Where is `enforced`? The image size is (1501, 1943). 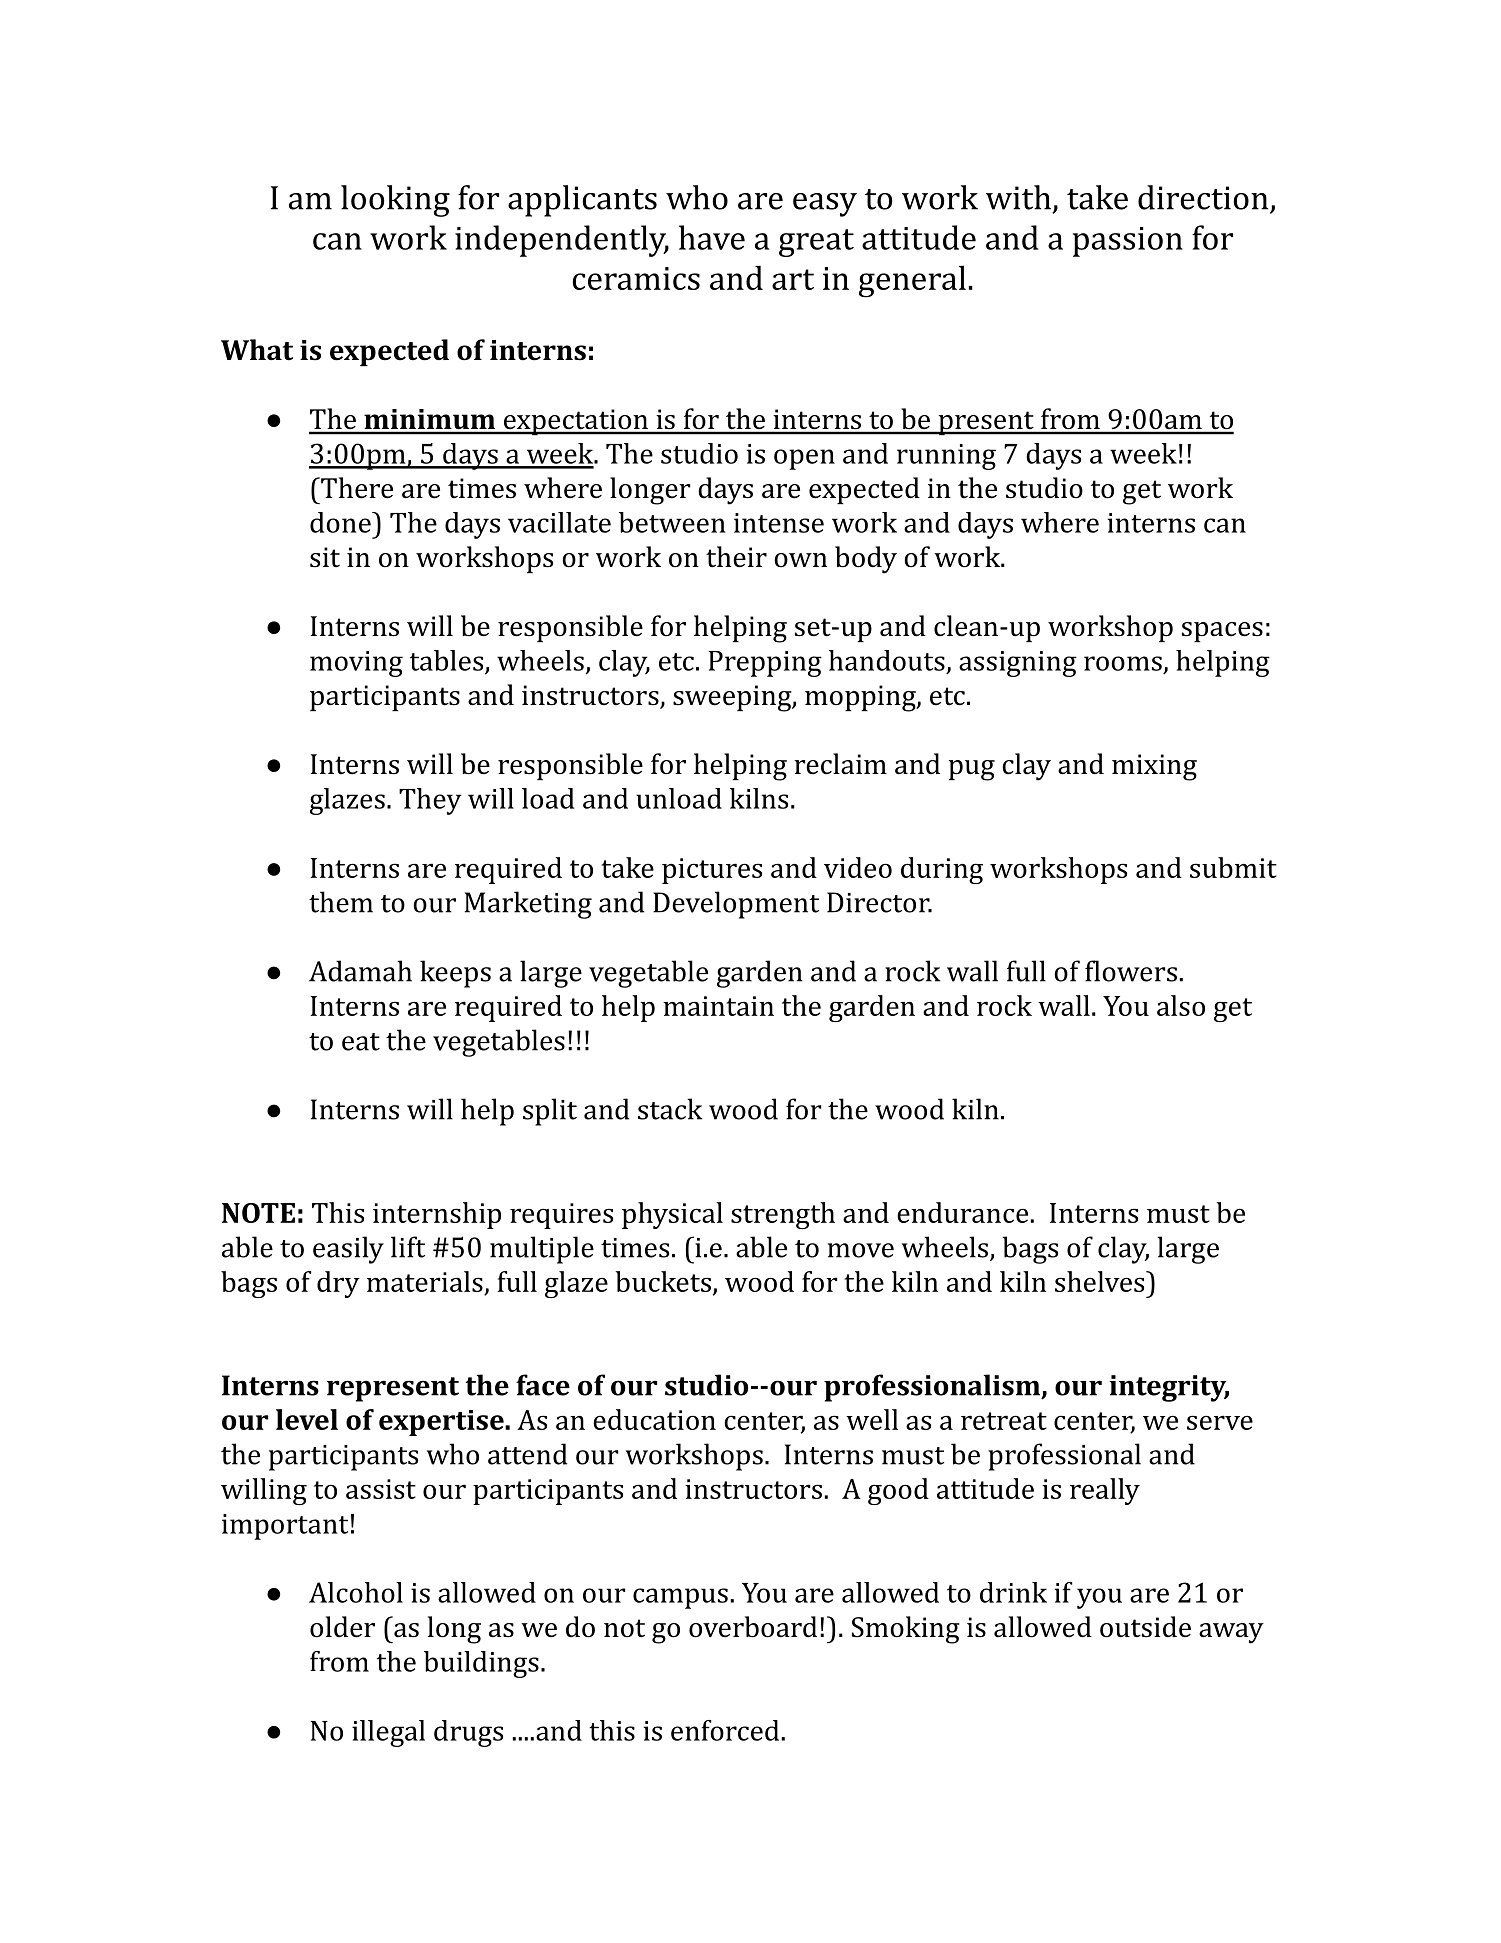
enforced is located at coordinates (725, 1730).
